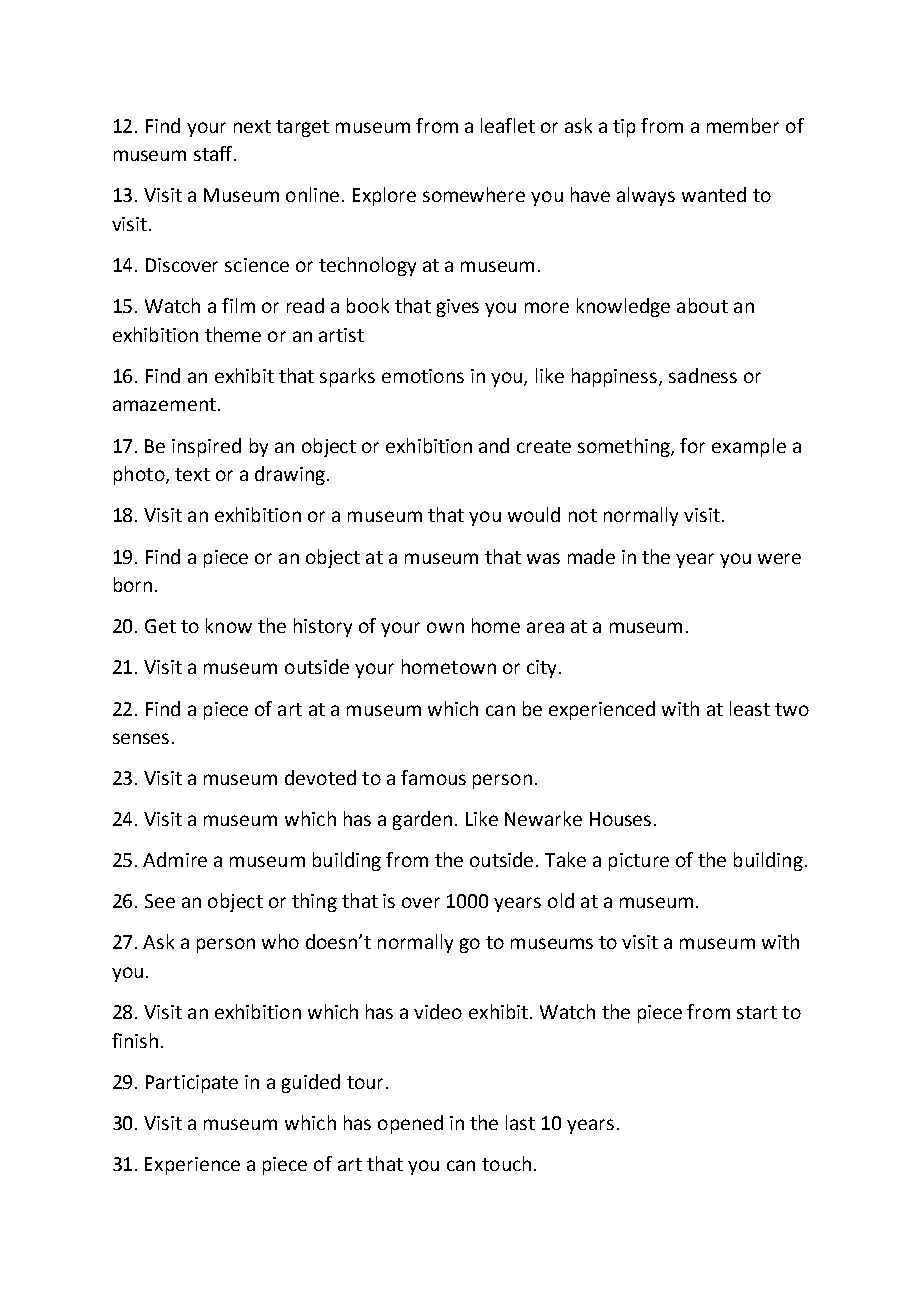 Image resolution: width=924 pixels, height=1308 pixels. What do you see at coordinates (692, 445) in the screenshot?
I see `for` at bounding box center [692, 445].
